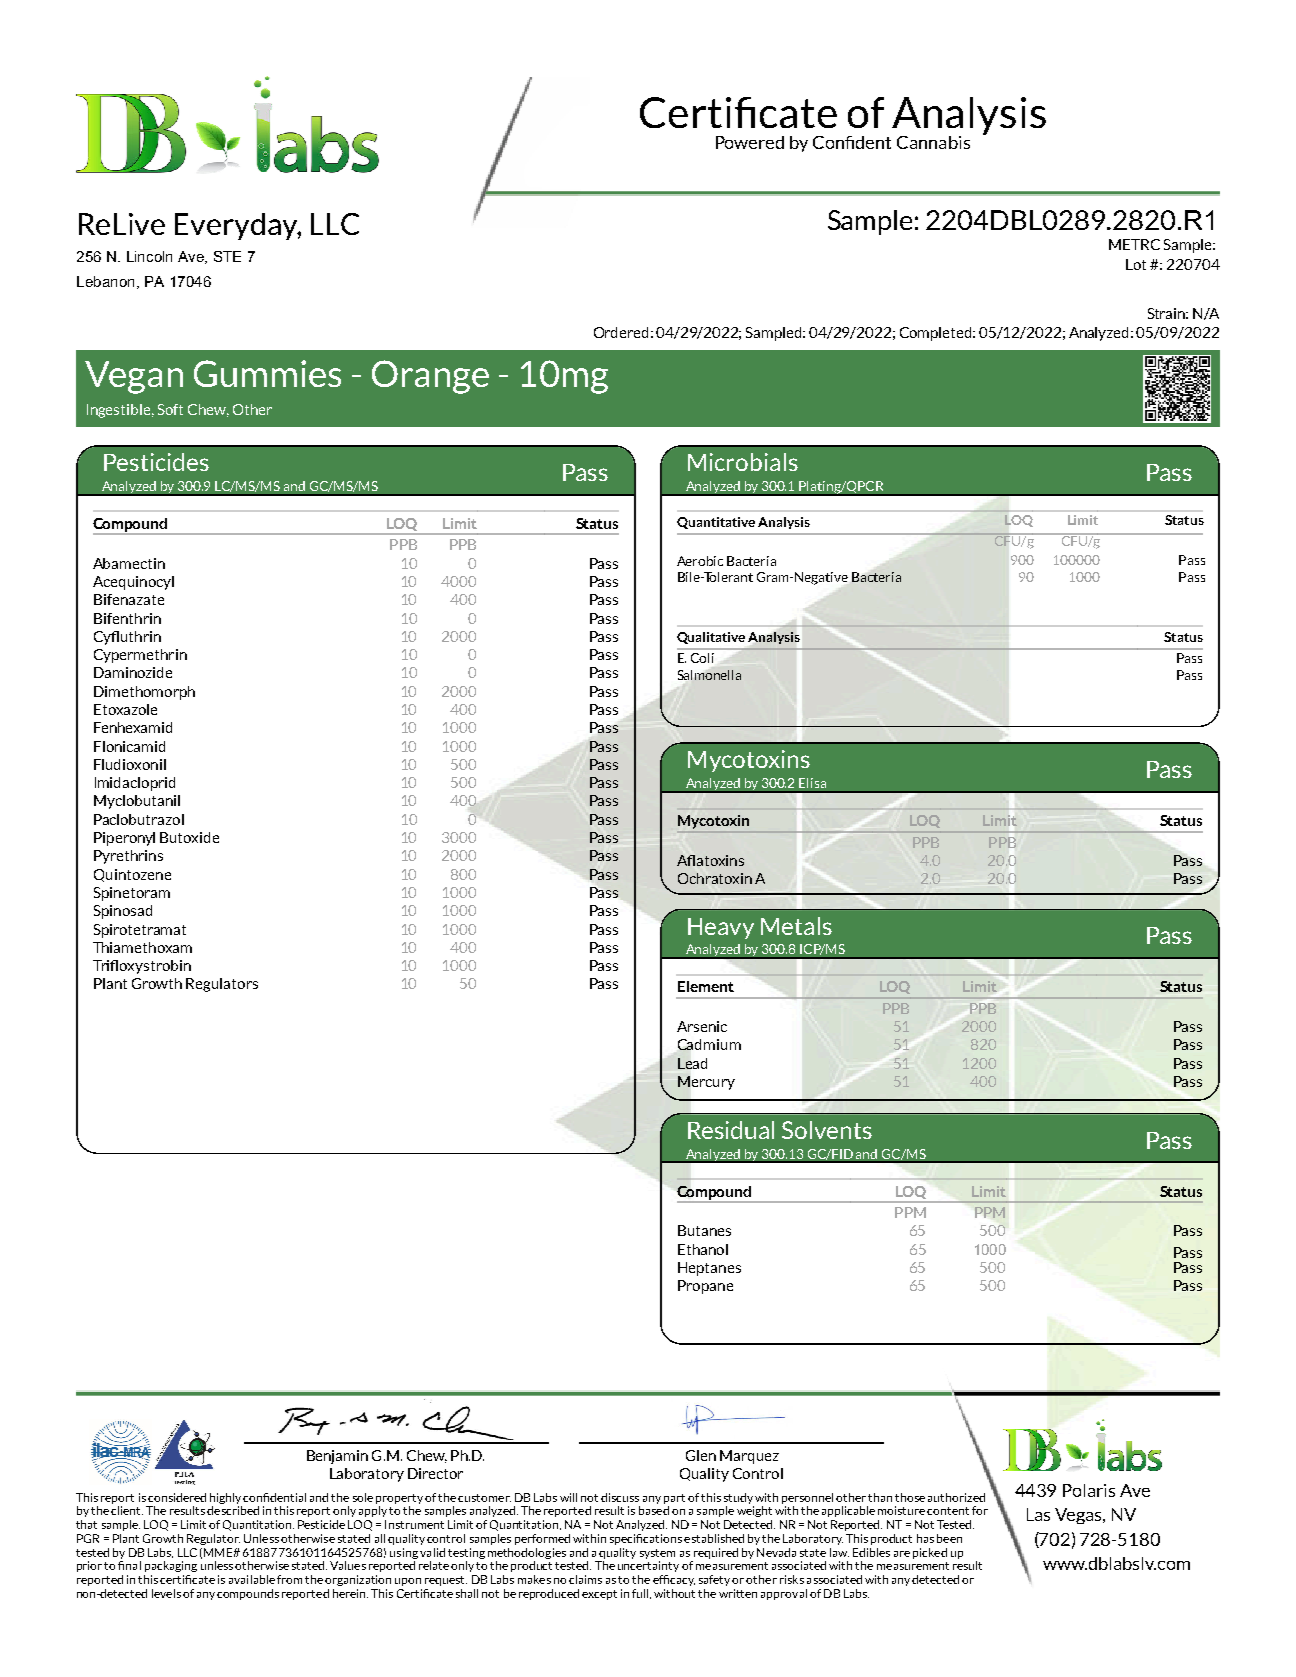 This page has width=1296, height=1677. What do you see at coordinates (238, 226) in the page?
I see `Everyday` at bounding box center [238, 226].
